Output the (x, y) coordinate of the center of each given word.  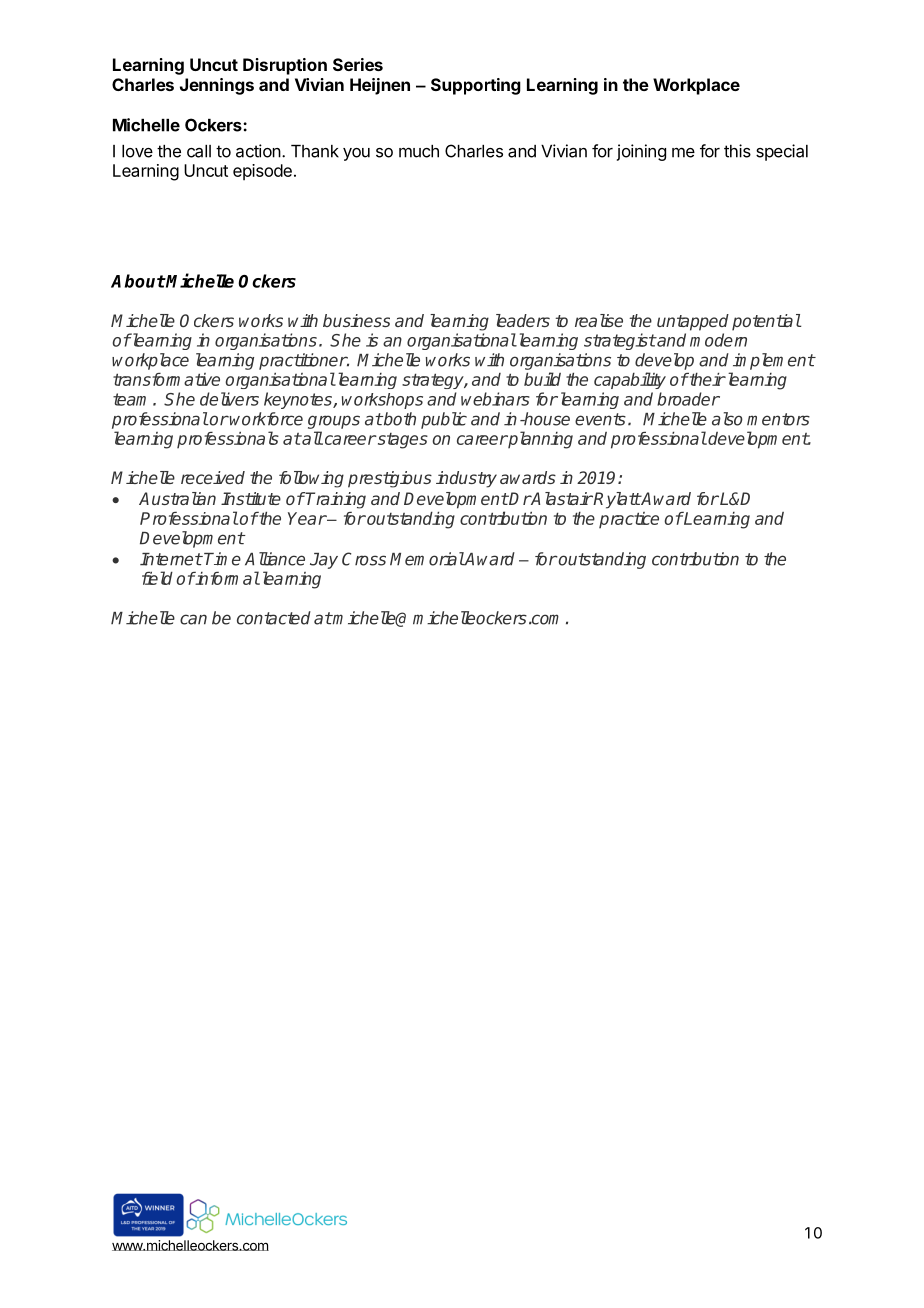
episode (262, 172)
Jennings (217, 86)
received (213, 477)
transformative (166, 379)
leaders (523, 320)
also (727, 419)
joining (641, 152)
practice (629, 520)
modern (718, 340)
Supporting (476, 86)
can (193, 619)
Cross (364, 559)
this (737, 151)
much (419, 151)
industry (466, 479)
